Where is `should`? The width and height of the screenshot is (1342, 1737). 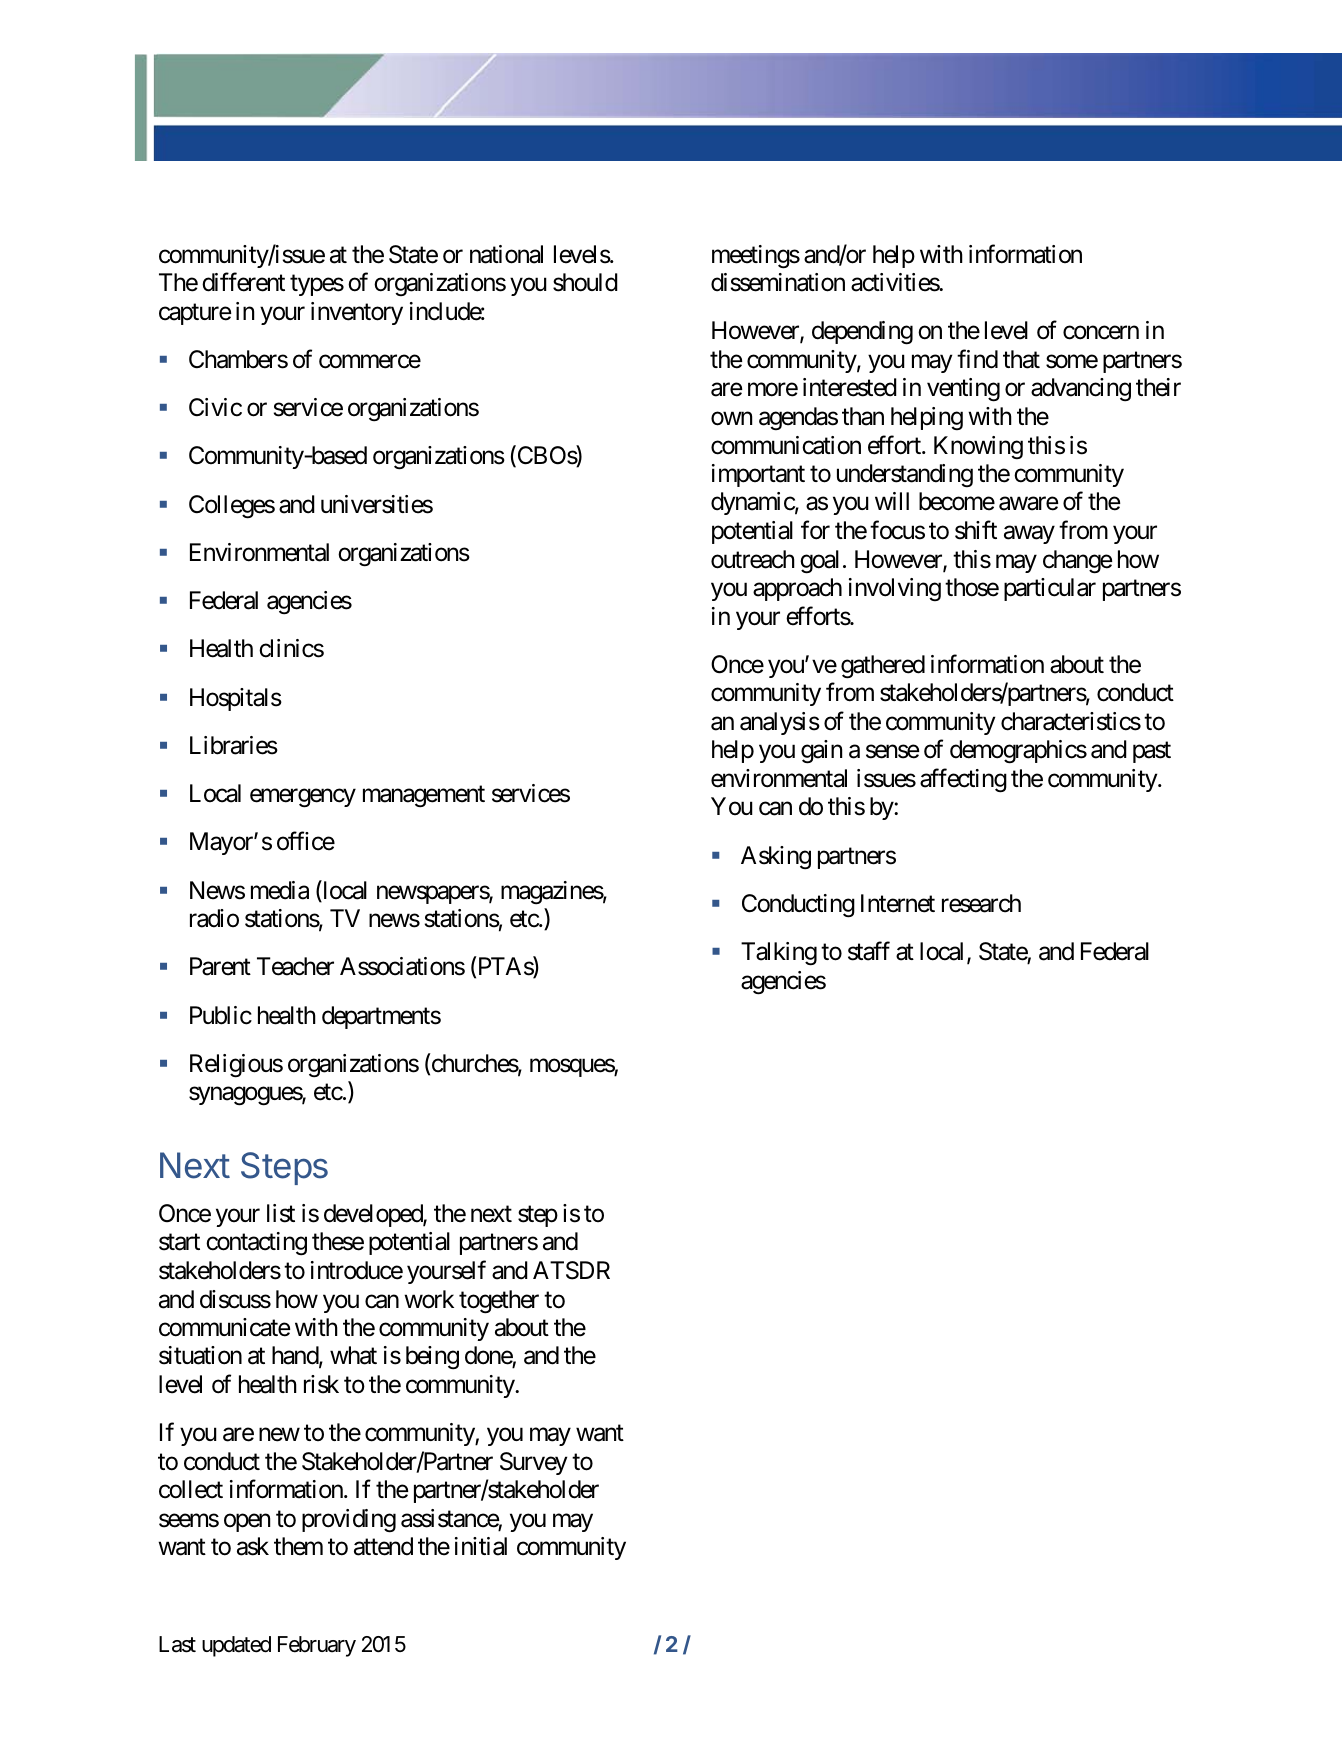 should is located at coordinates (585, 282).
